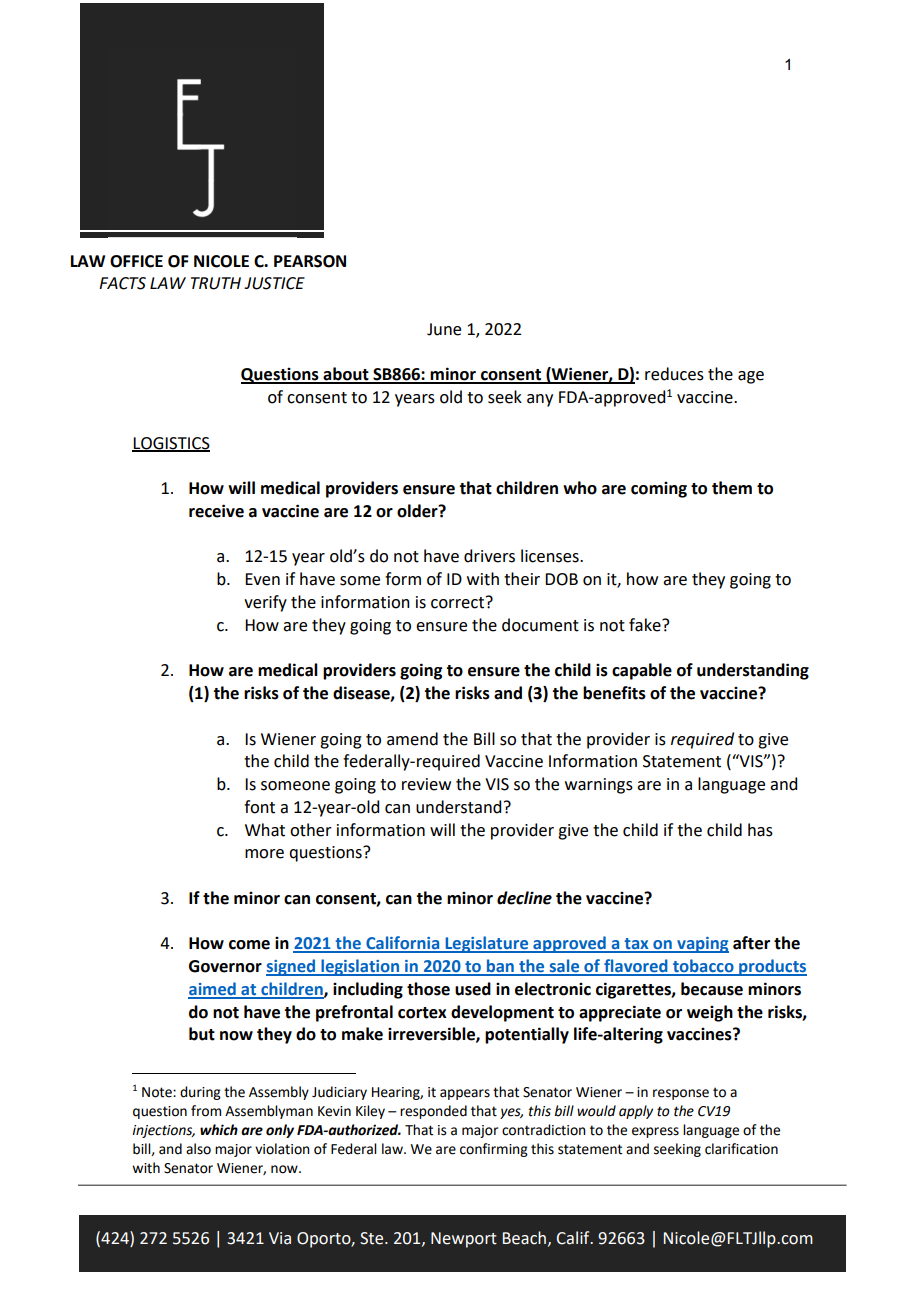 This document has width=924, height=1308. I want to click on reduces, so click(674, 374).
